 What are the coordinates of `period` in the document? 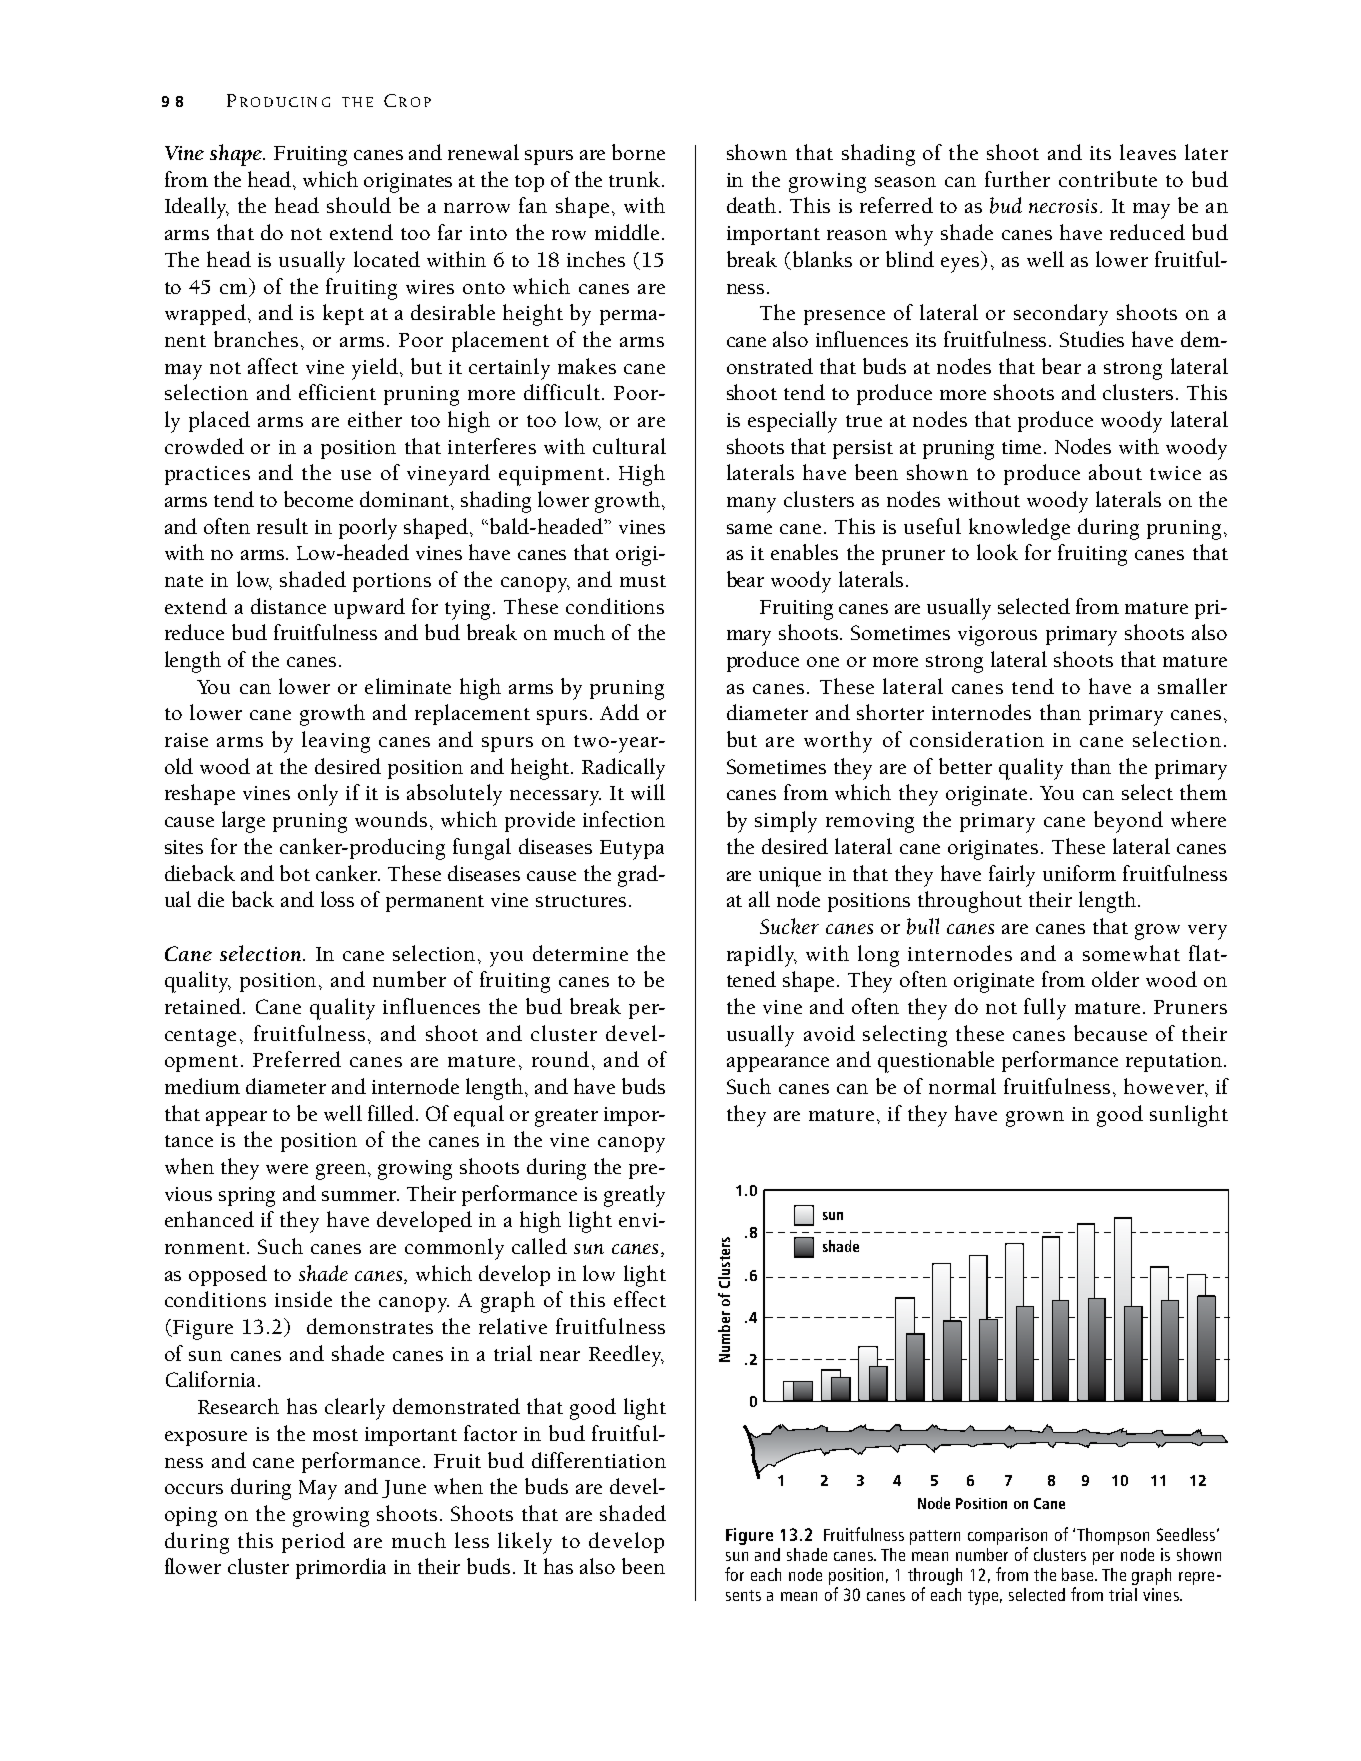 It's located at (313, 1542).
